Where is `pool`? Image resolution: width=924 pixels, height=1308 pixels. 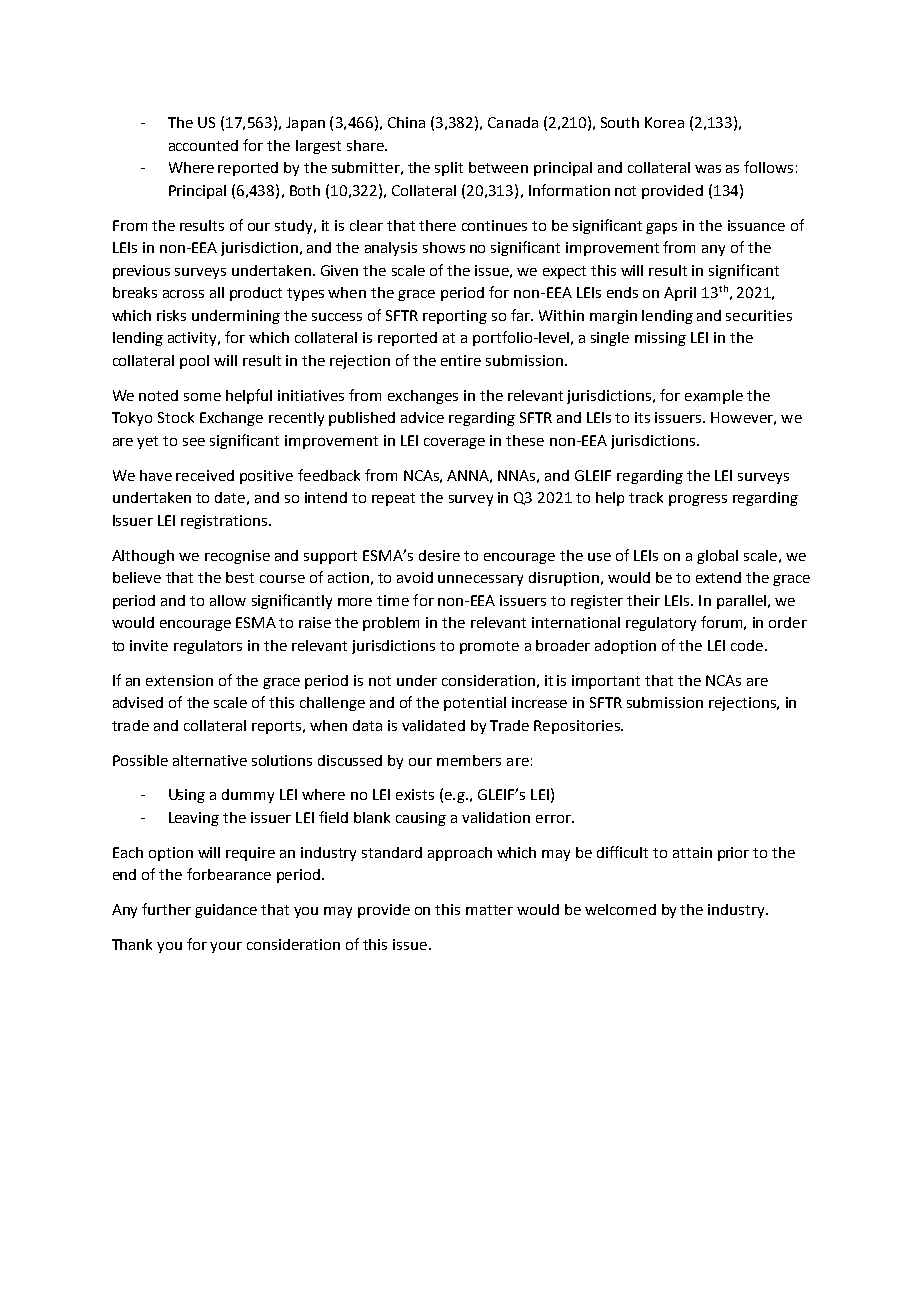
pool is located at coordinates (194, 362).
